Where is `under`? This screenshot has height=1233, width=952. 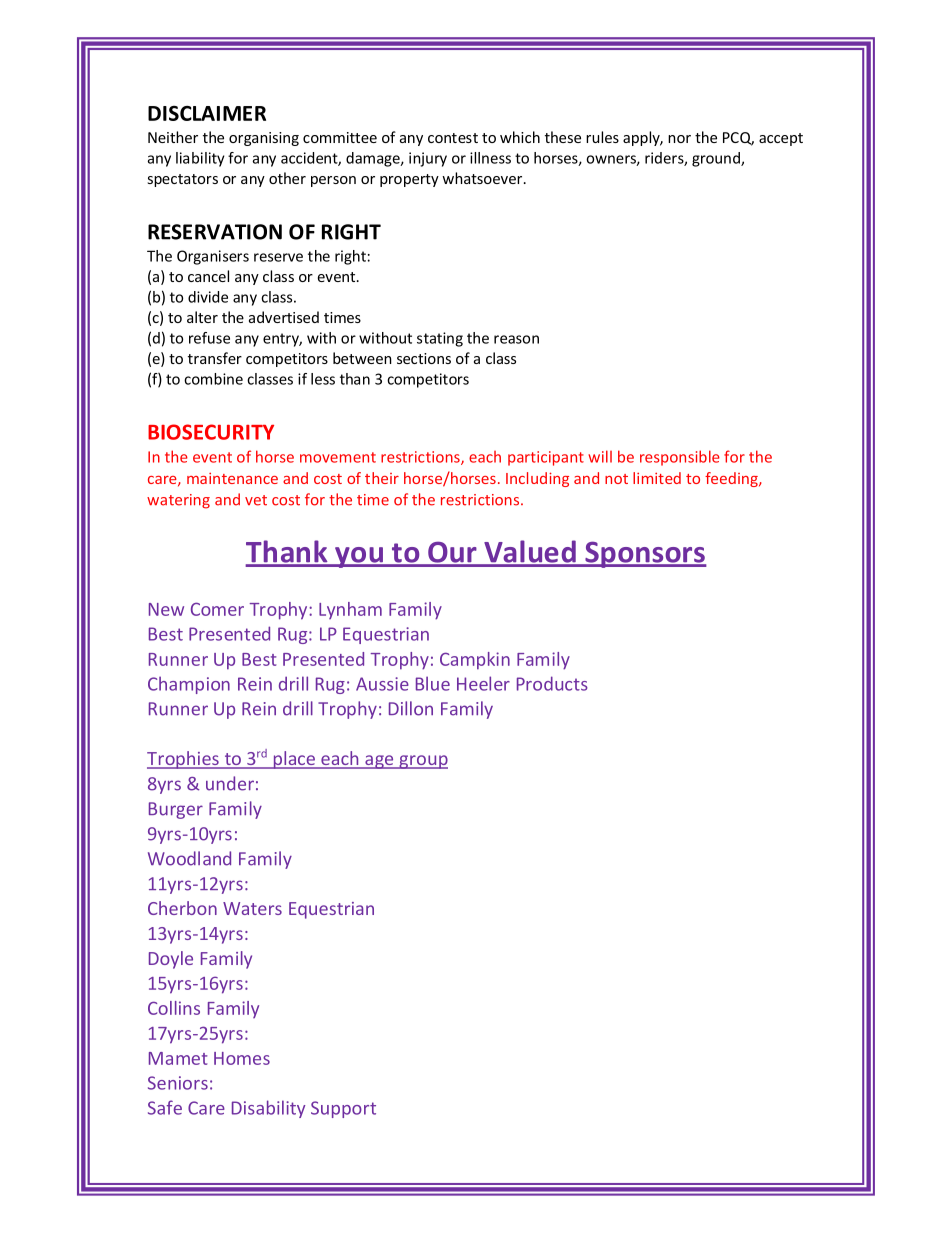
under is located at coordinates (230, 783).
